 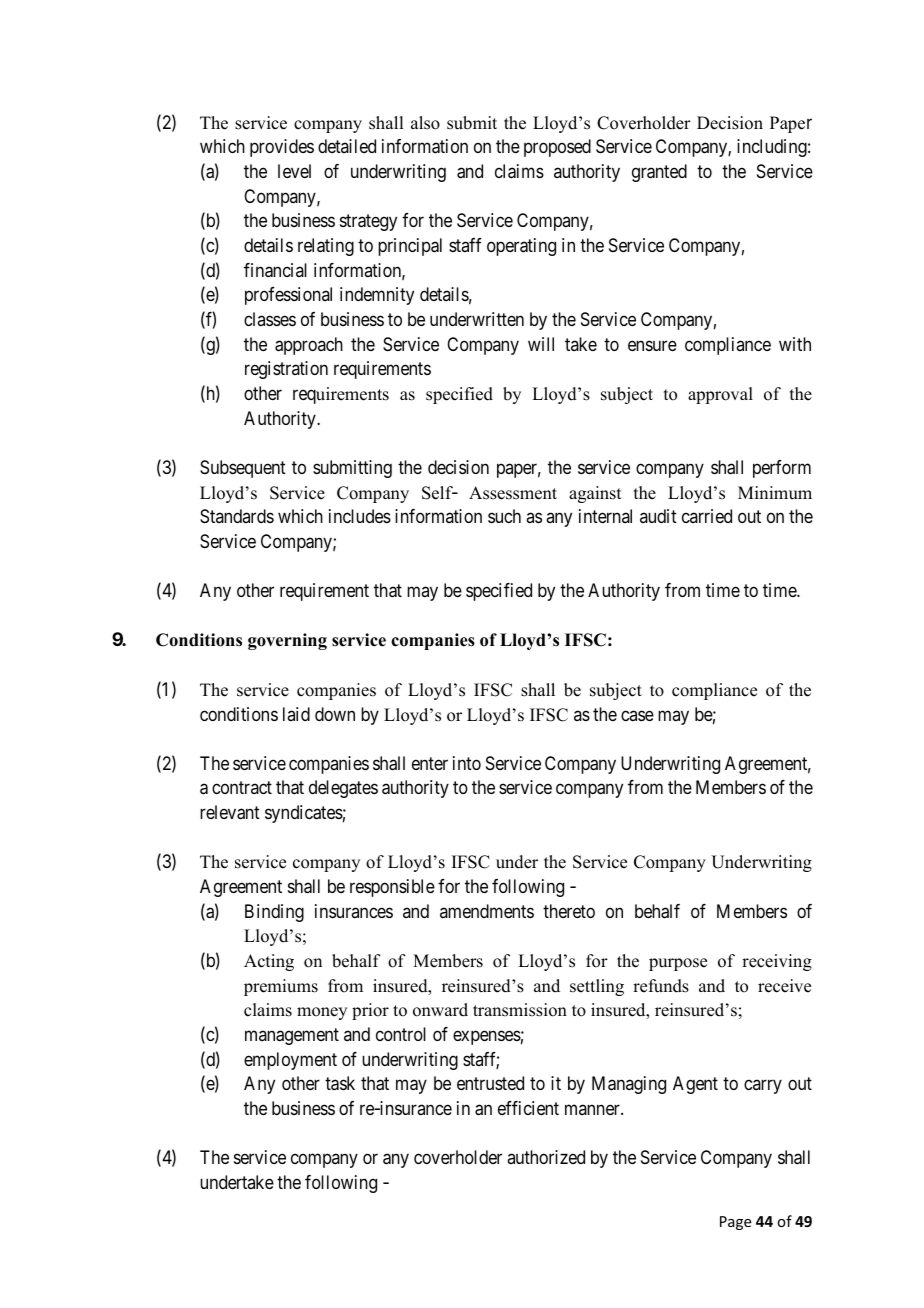 I want to click on level, so click(x=294, y=171).
